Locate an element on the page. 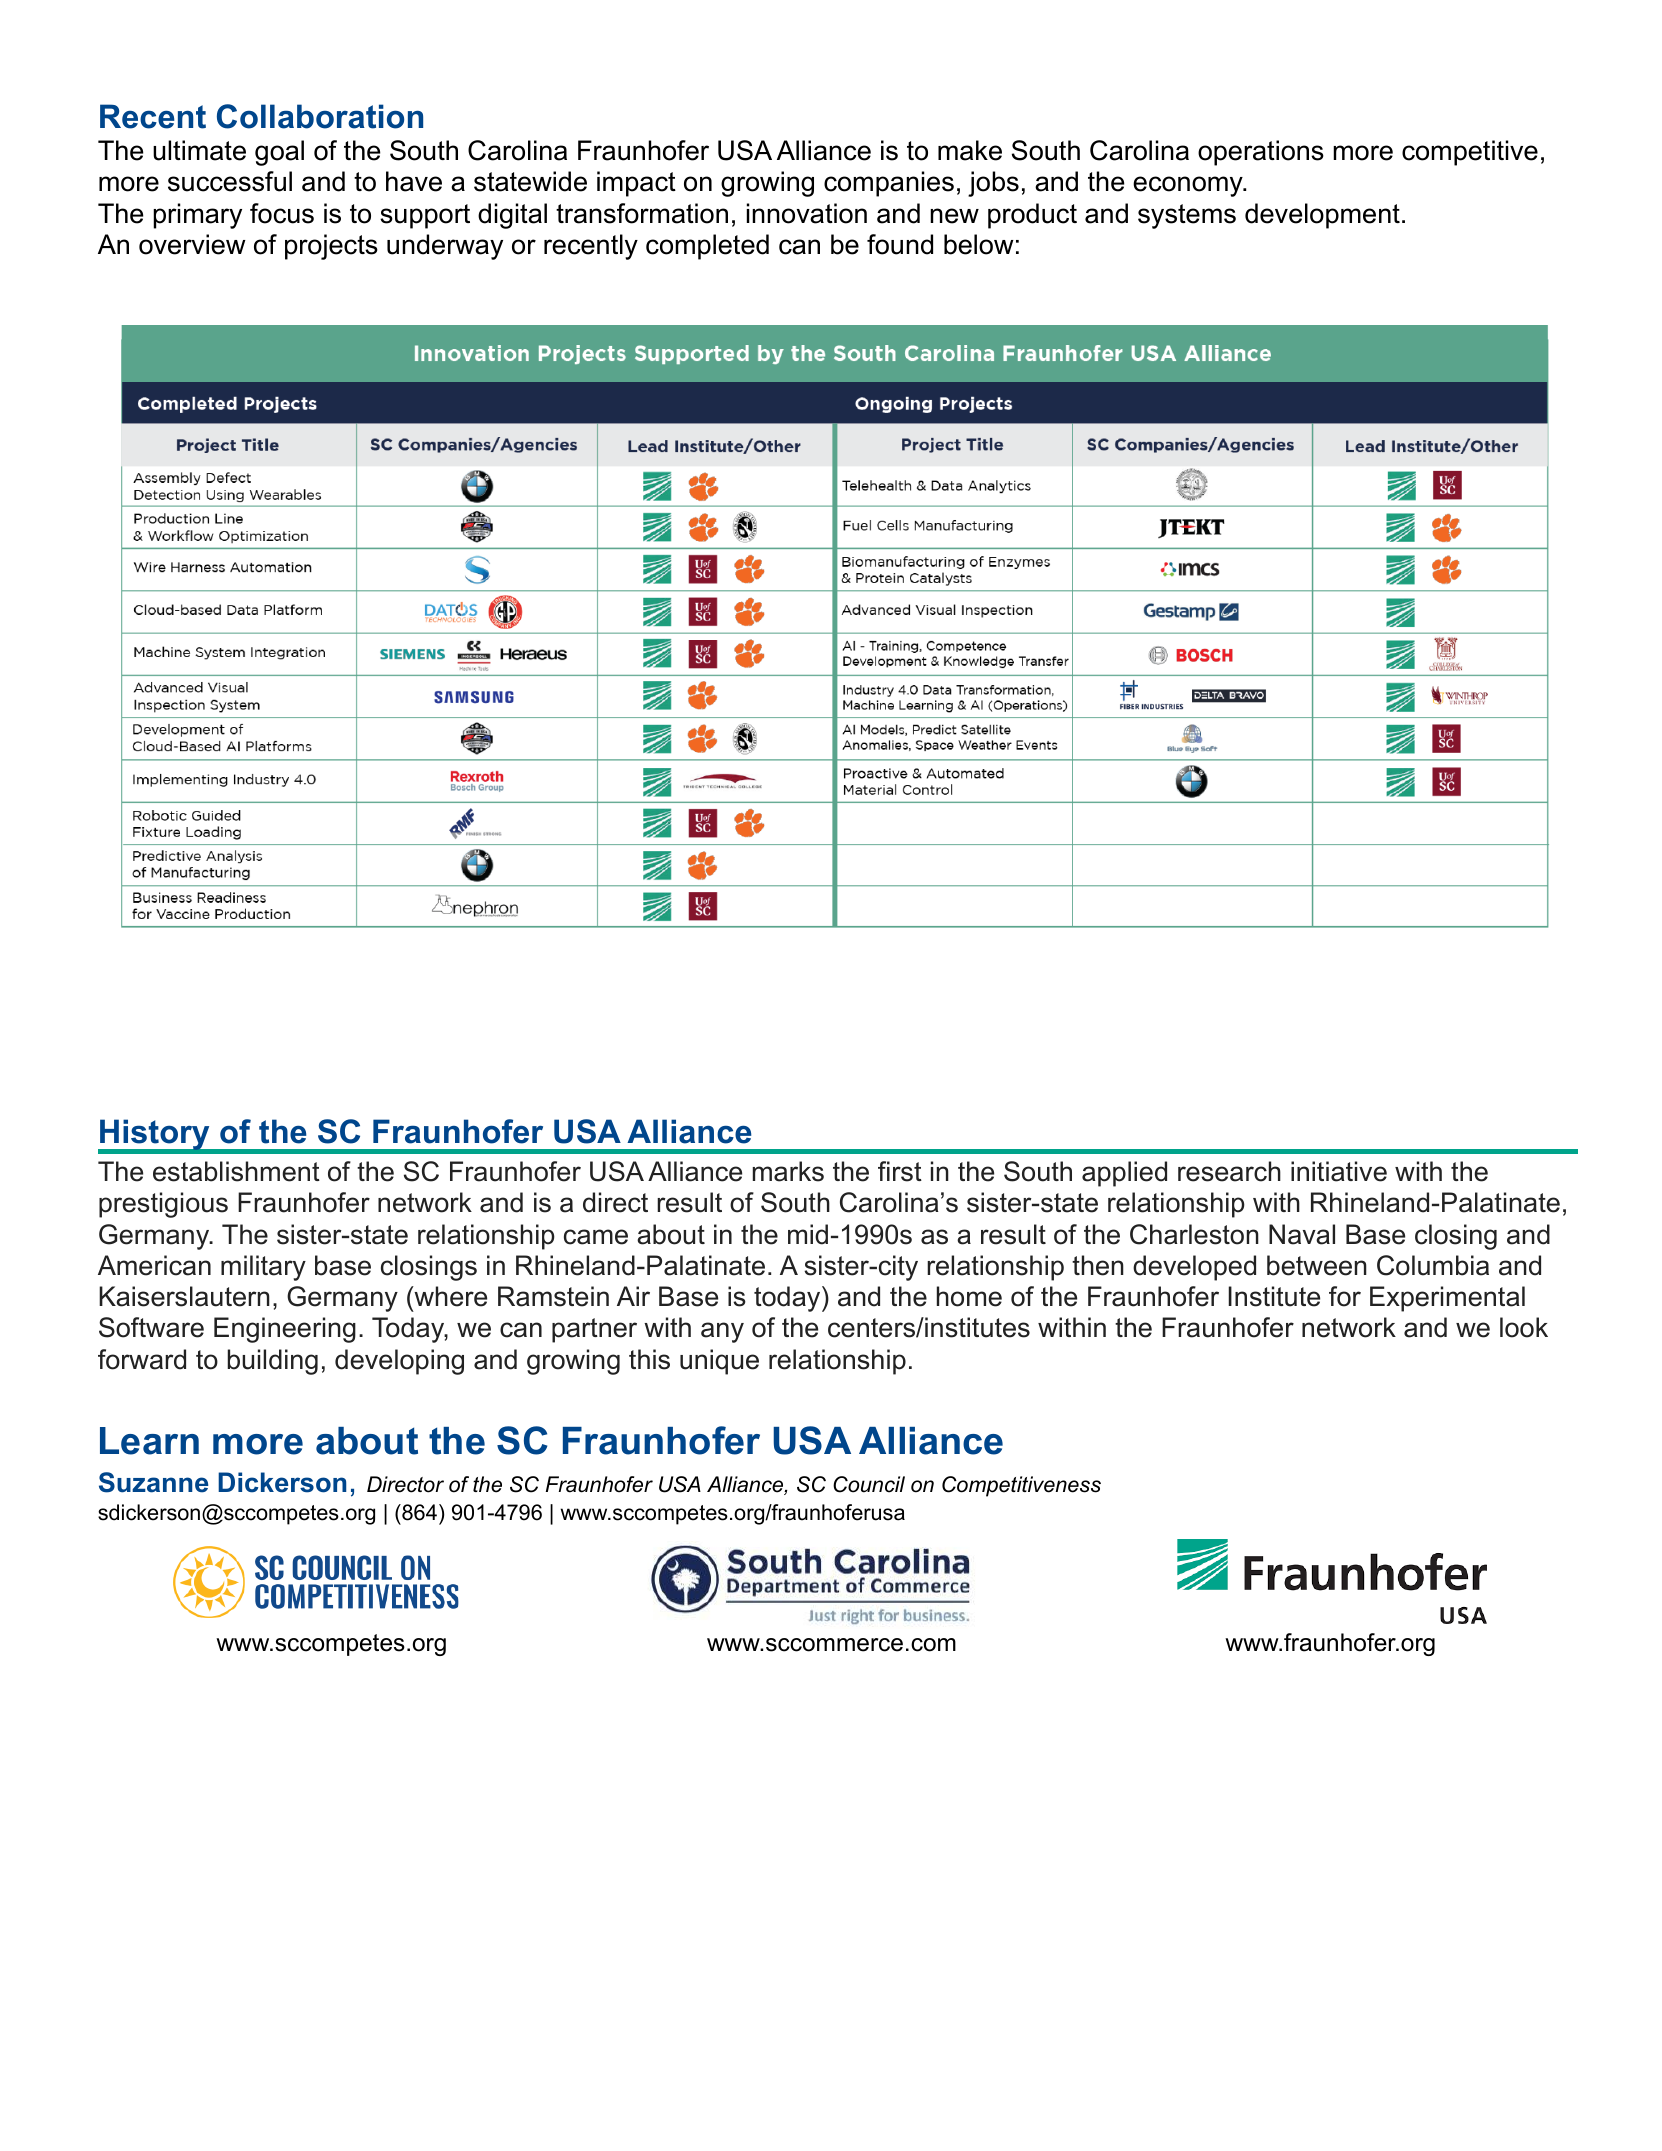 The height and width of the page is (2151, 1662). operations is located at coordinates (1261, 153).
